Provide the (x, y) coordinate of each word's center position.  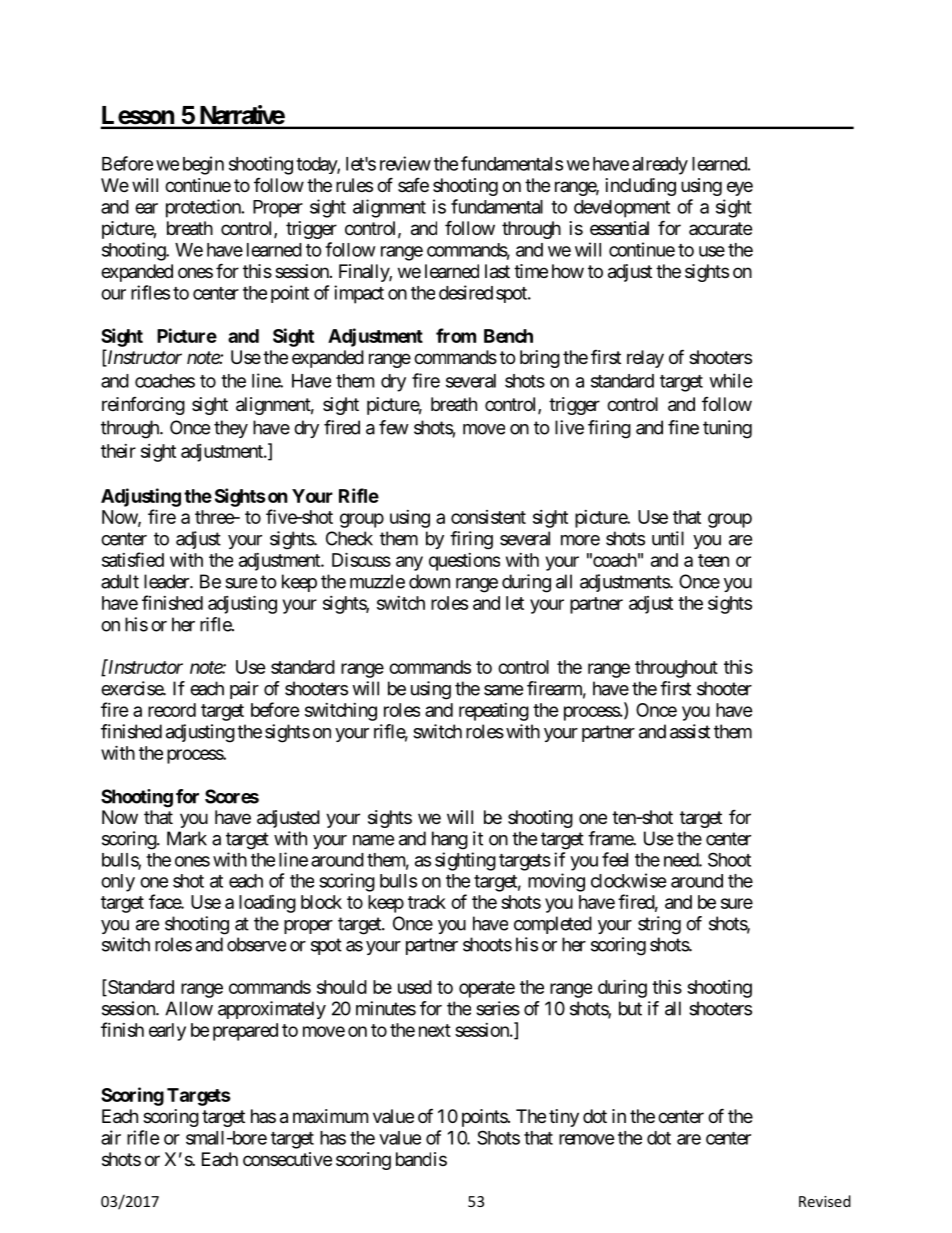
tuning (727, 429)
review (405, 163)
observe (256, 944)
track (427, 902)
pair (244, 690)
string (659, 925)
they (231, 429)
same (503, 690)
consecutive (287, 1159)
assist (690, 731)
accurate (720, 228)
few (394, 427)
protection (203, 208)
